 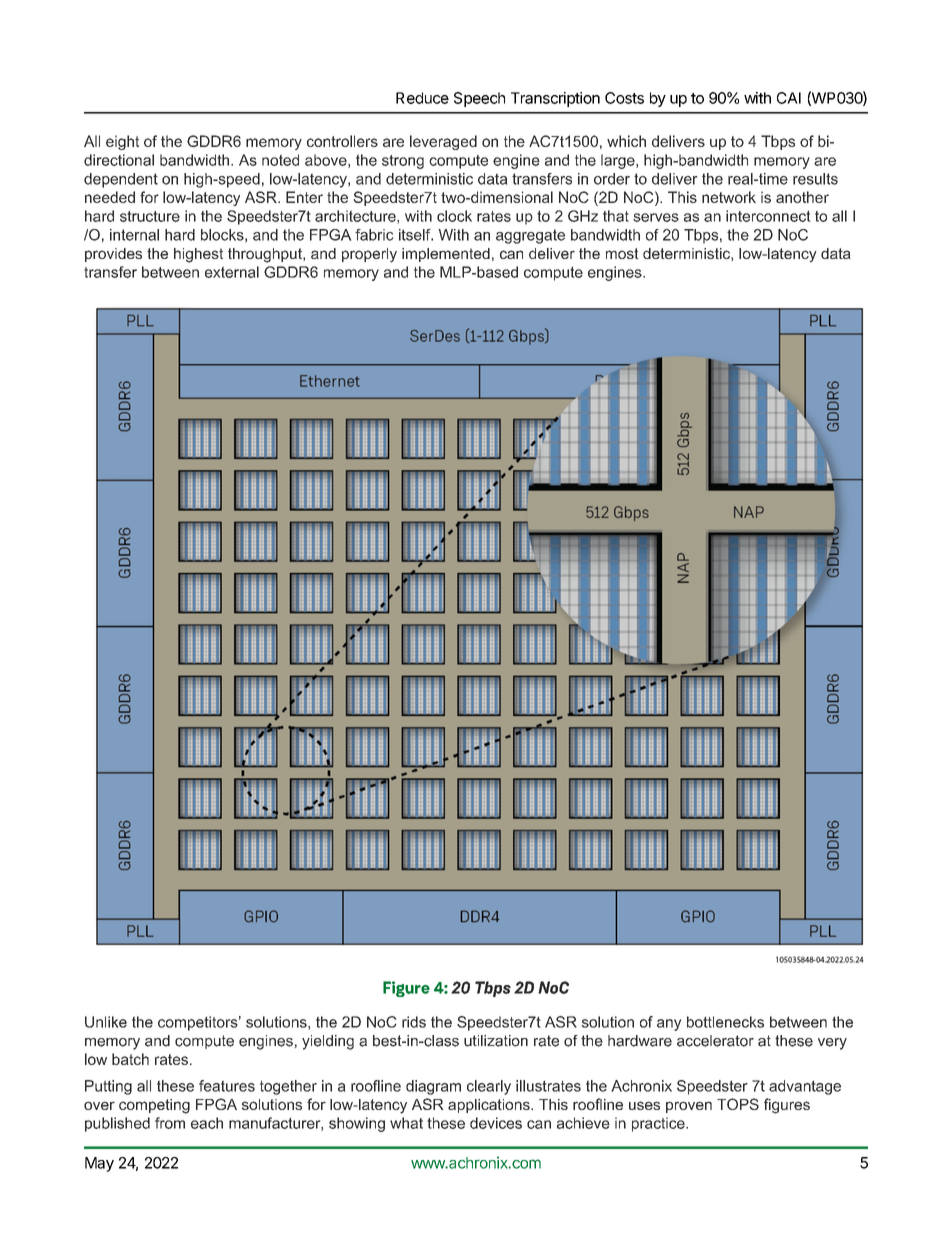 I want to click on bottlenecks, so click(x=725, y=1022).
